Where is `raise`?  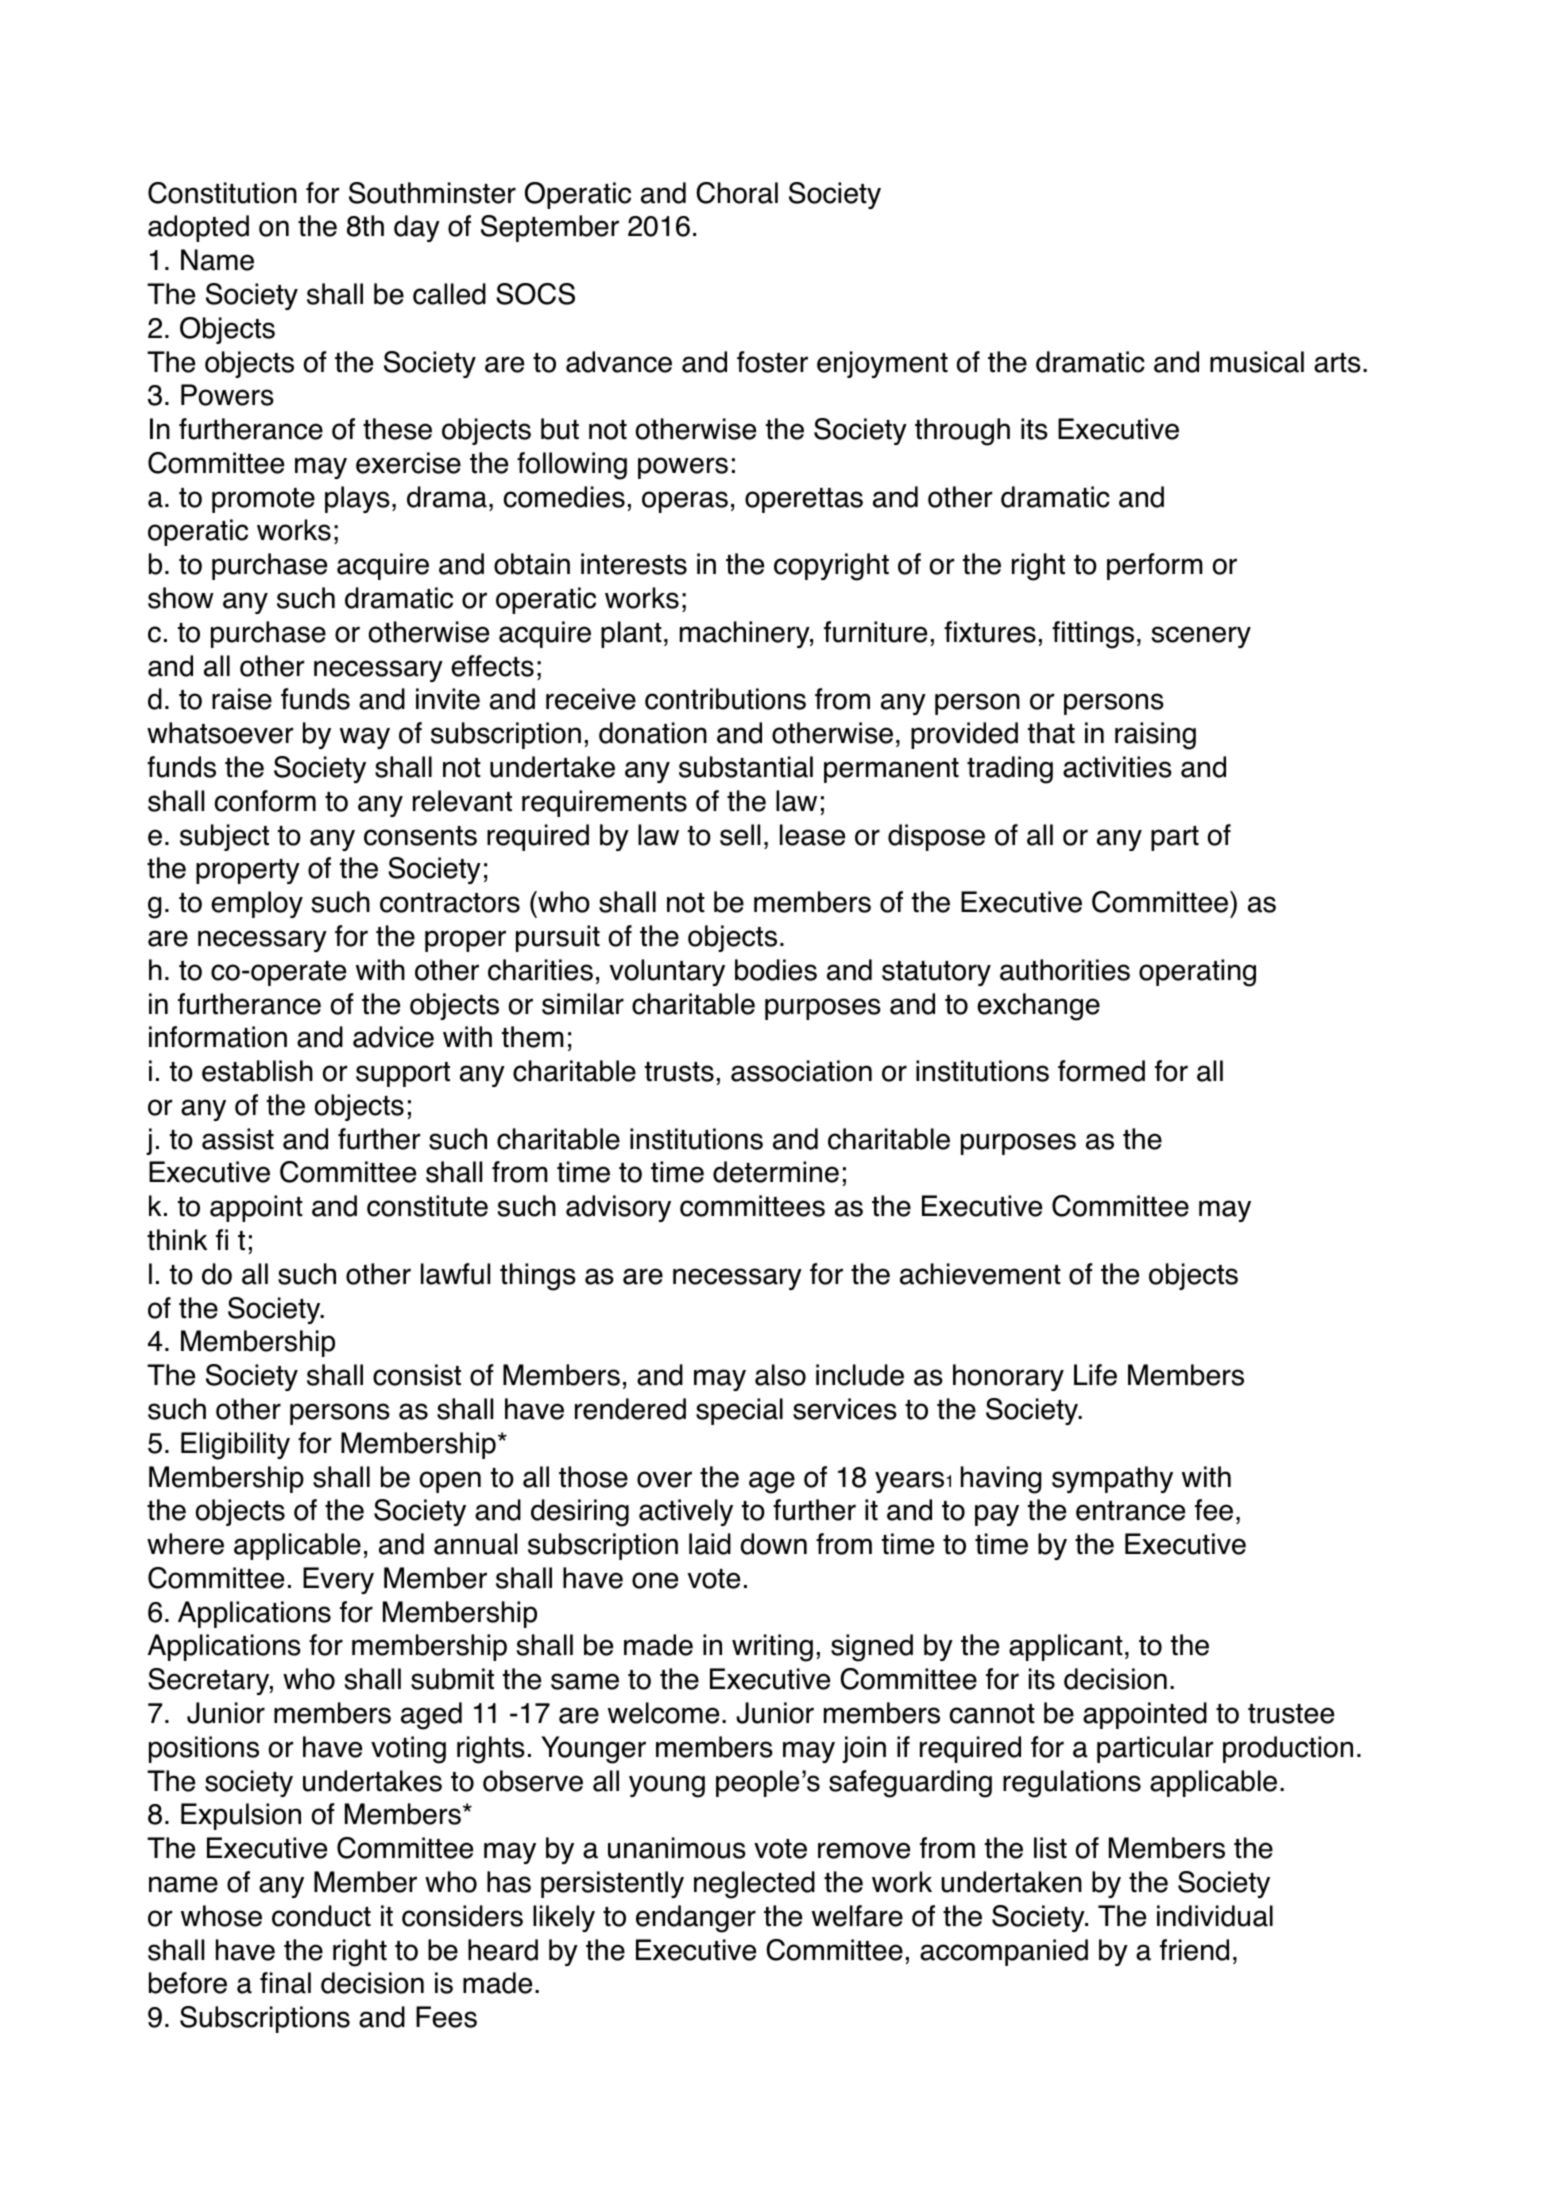
raise is located at coordinates (242, 699).
